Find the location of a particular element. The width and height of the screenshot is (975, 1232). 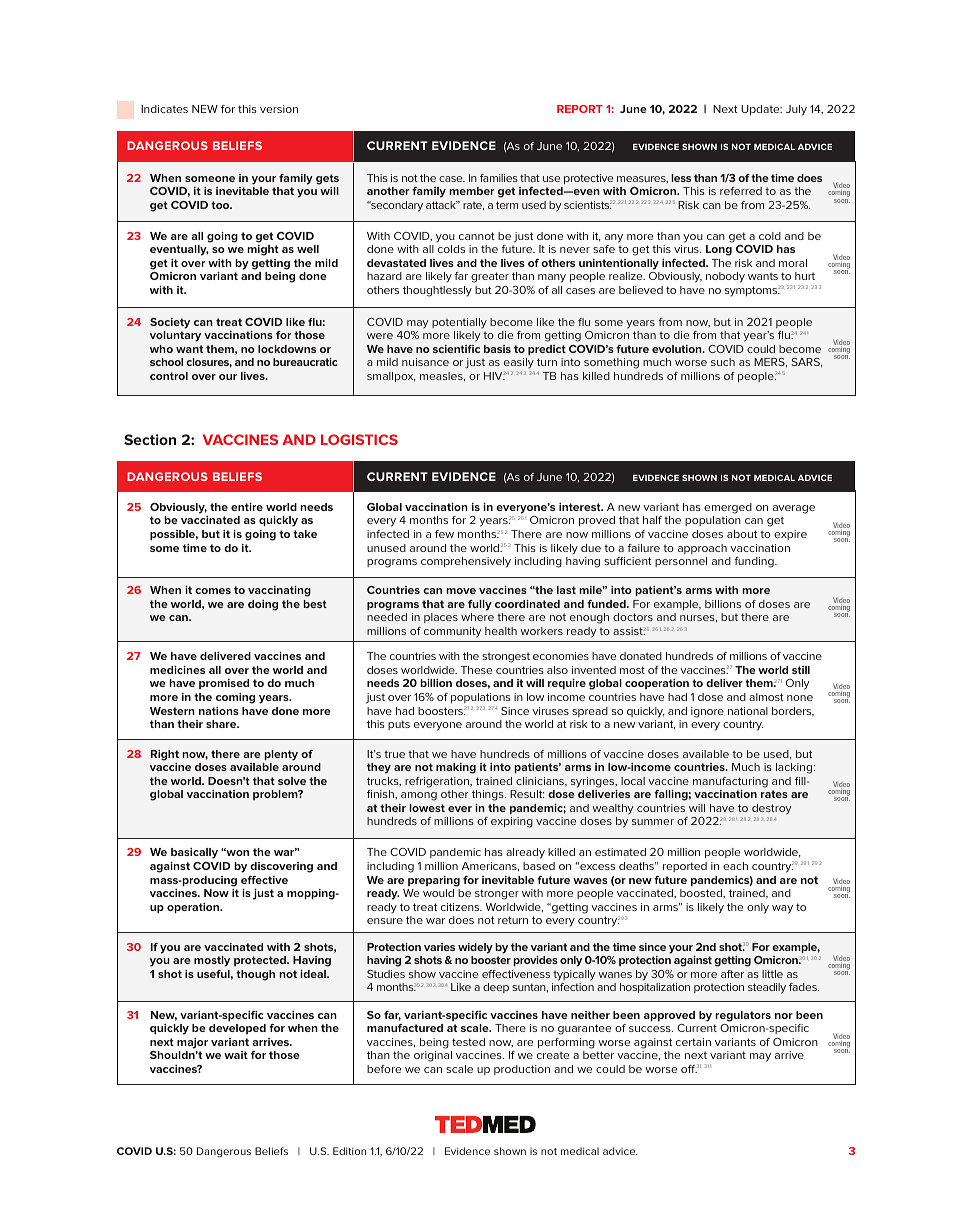

basically is located at coordinates (194, 853).
